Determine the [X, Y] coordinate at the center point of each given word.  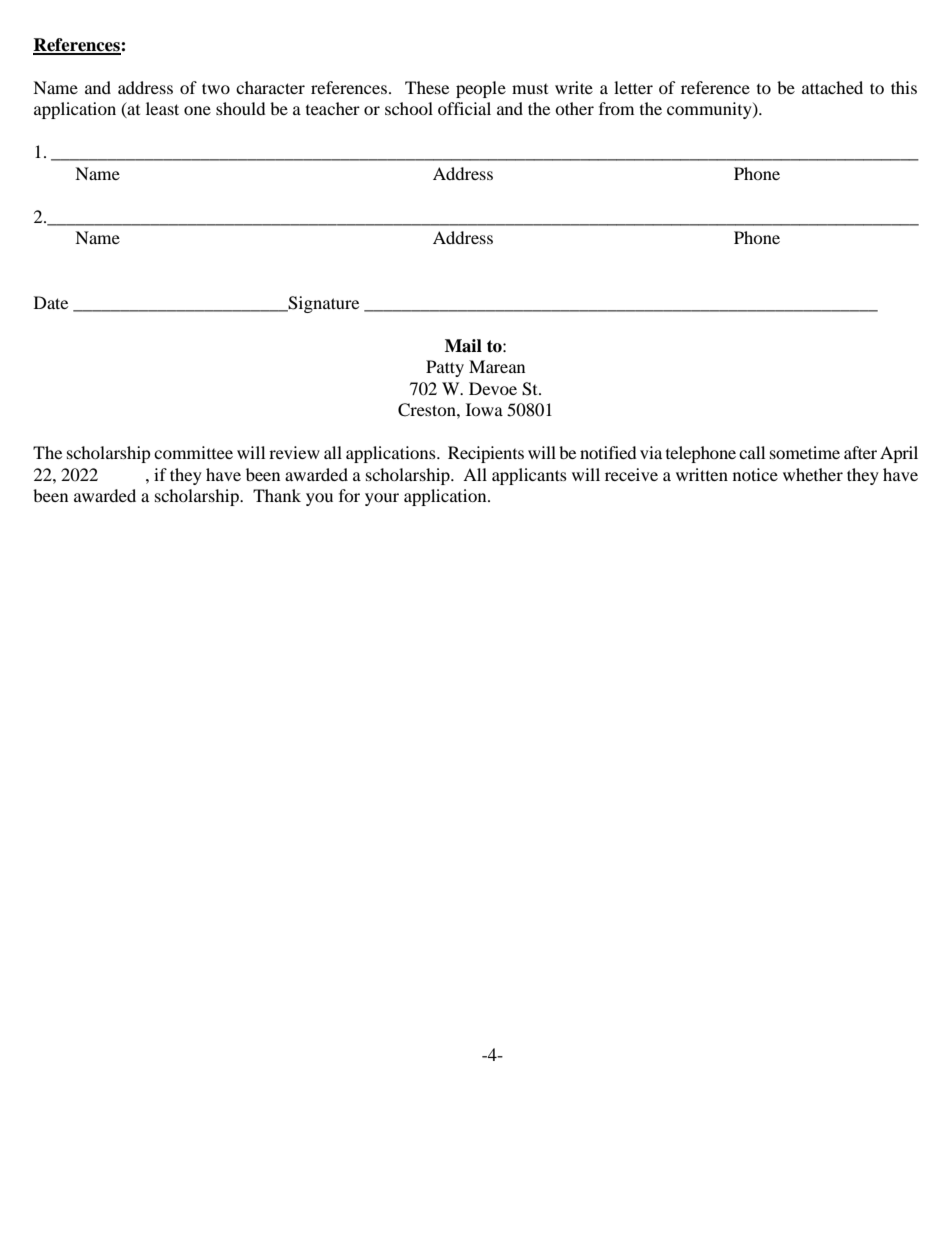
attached [832, 87]
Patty [445, 368]
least [162, 108]
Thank [277, 495]
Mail [463, 346]
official [464, 108]
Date [51, 302]
